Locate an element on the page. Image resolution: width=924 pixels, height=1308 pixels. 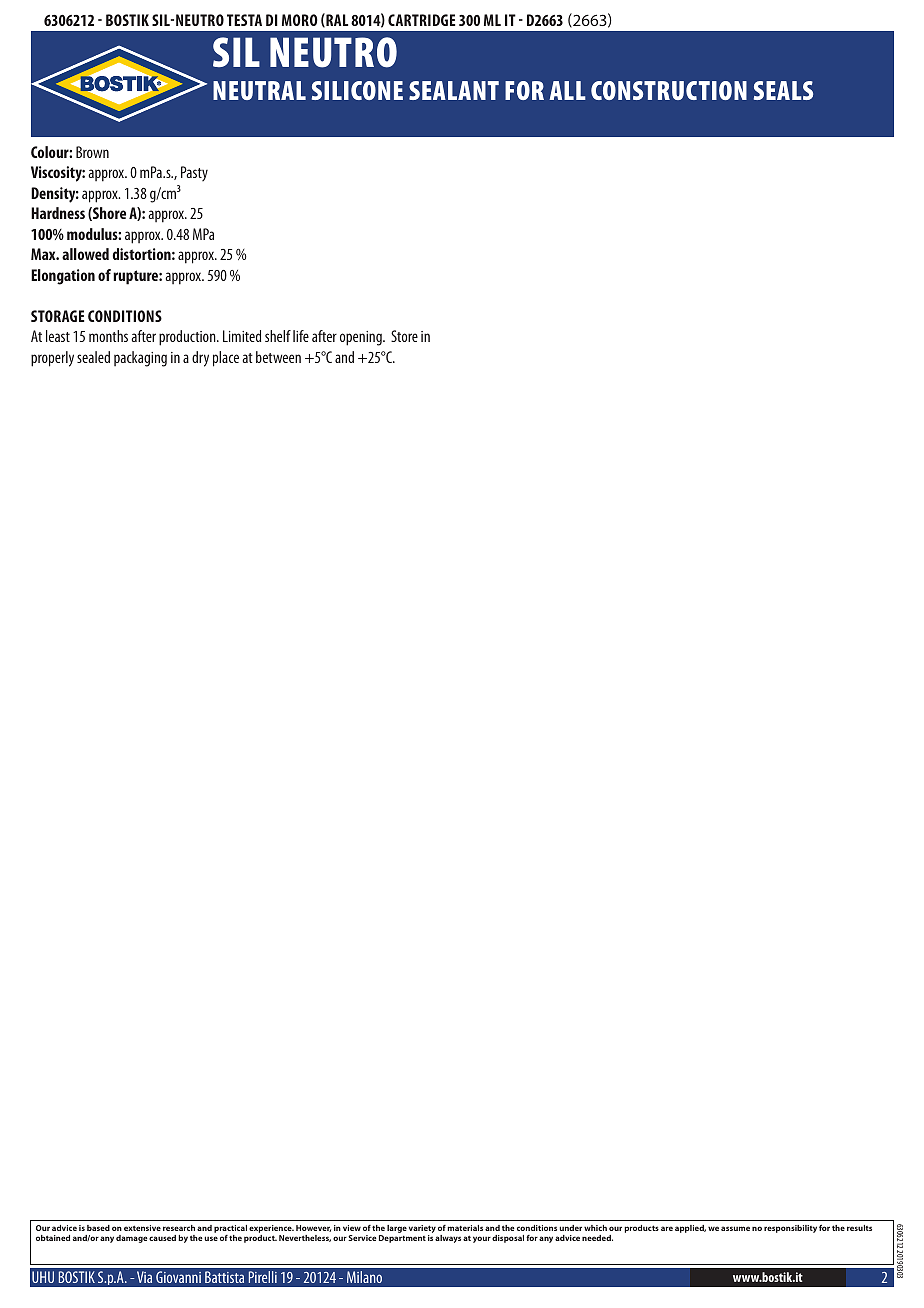
opening is located at coordinates (362, 338).
